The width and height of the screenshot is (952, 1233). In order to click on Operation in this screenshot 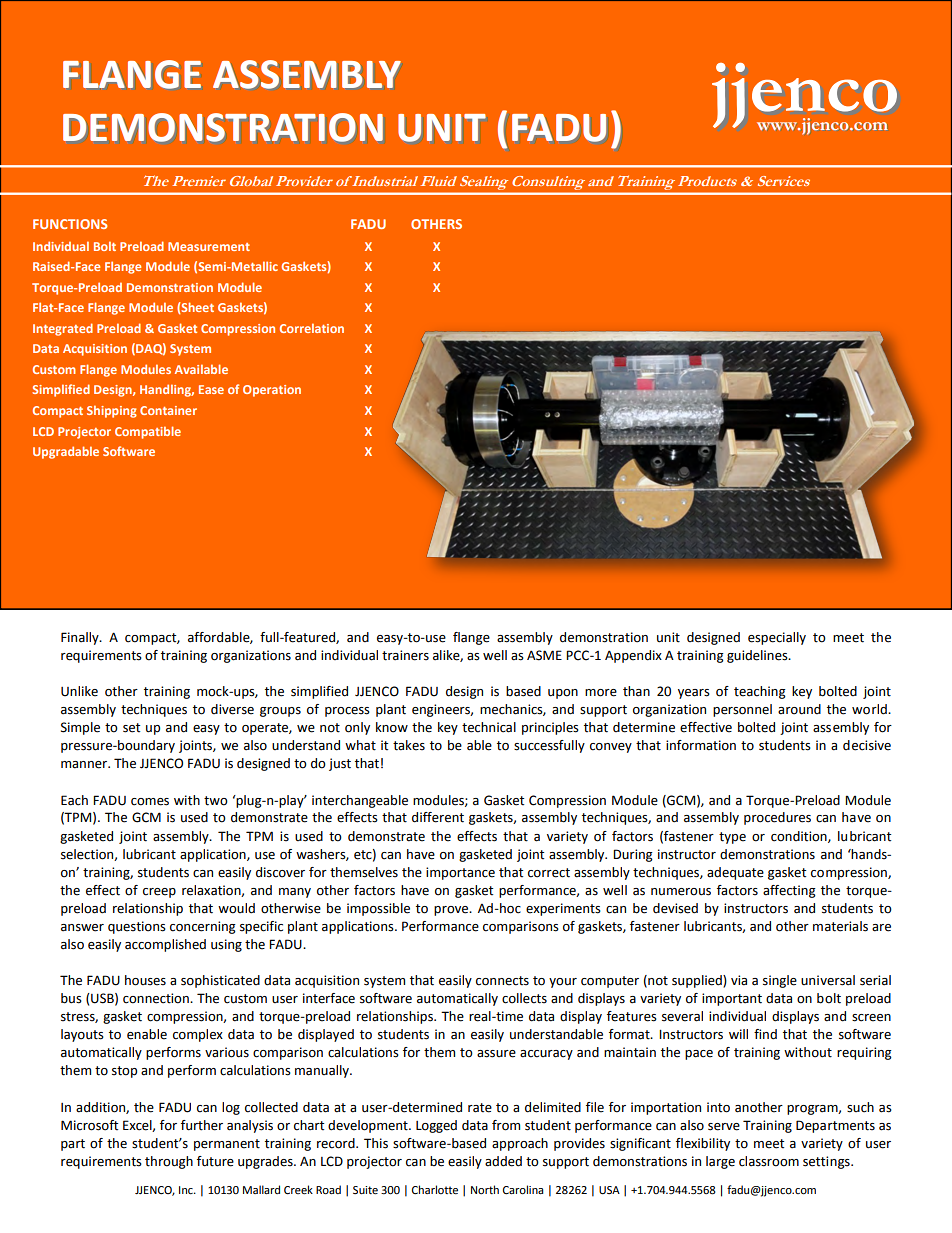, I will do `click(272, 391)`.
